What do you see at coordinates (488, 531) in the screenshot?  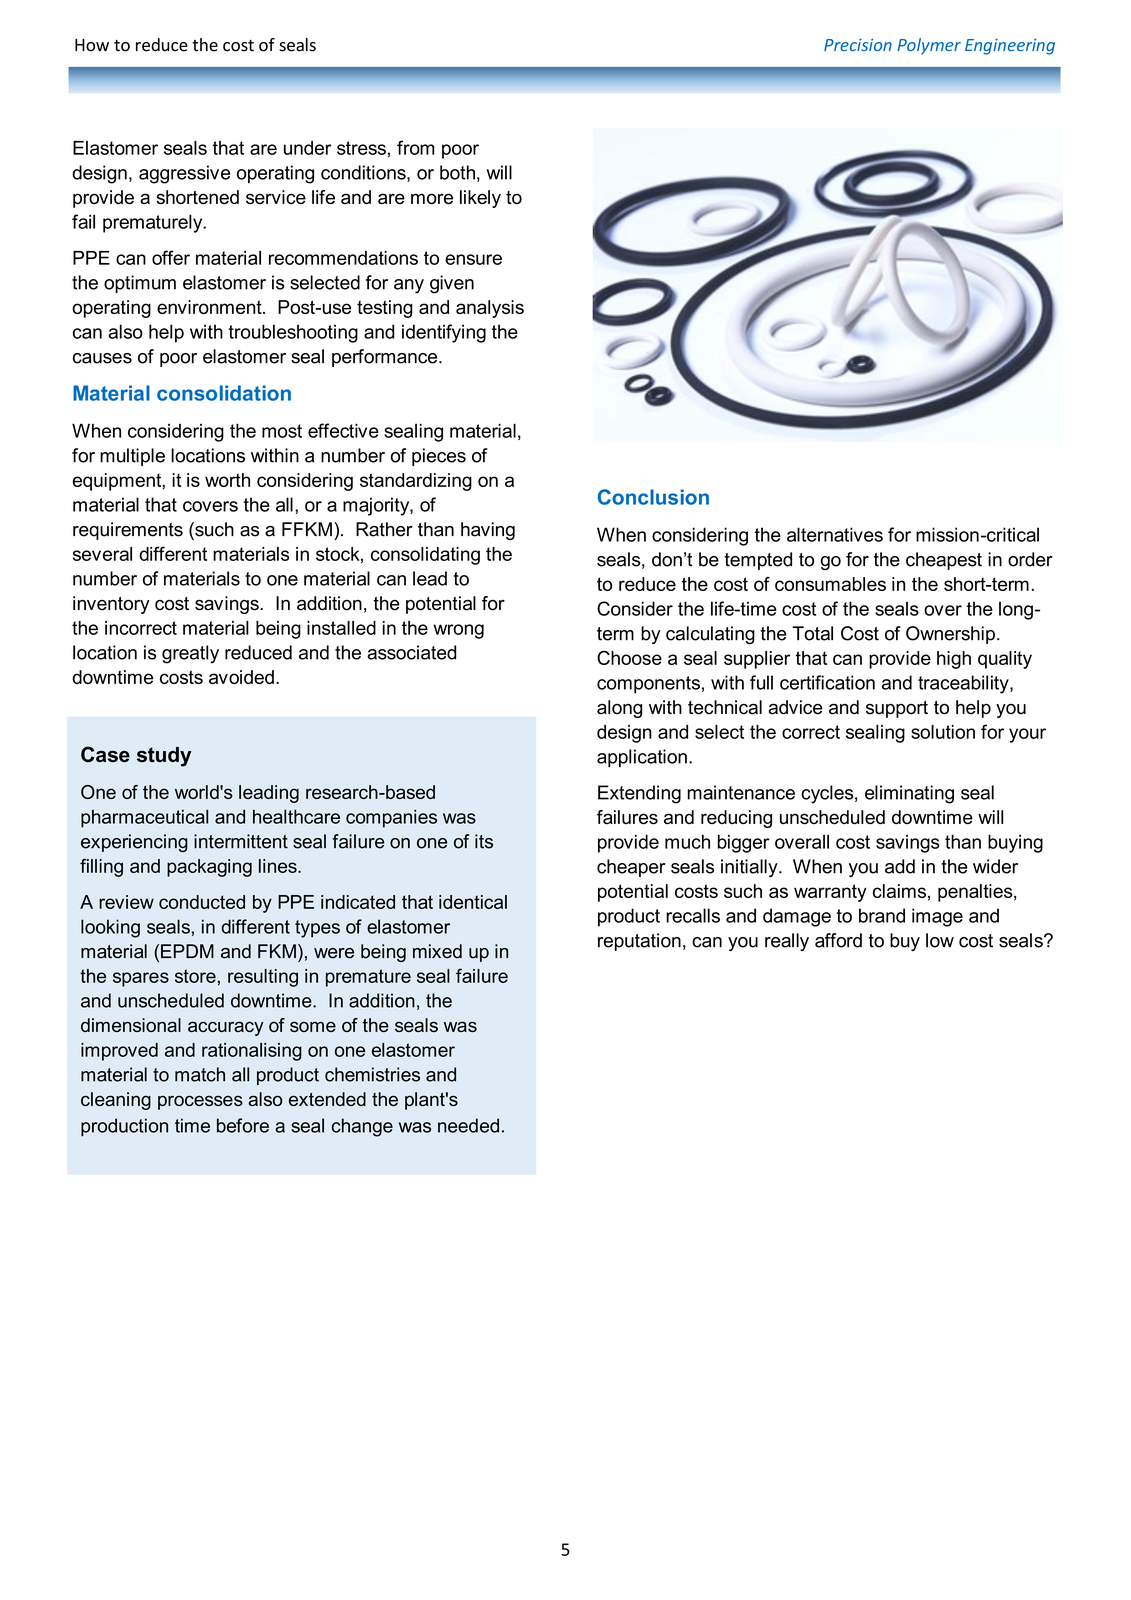 I see `having` at bounding box center [488, 531].
